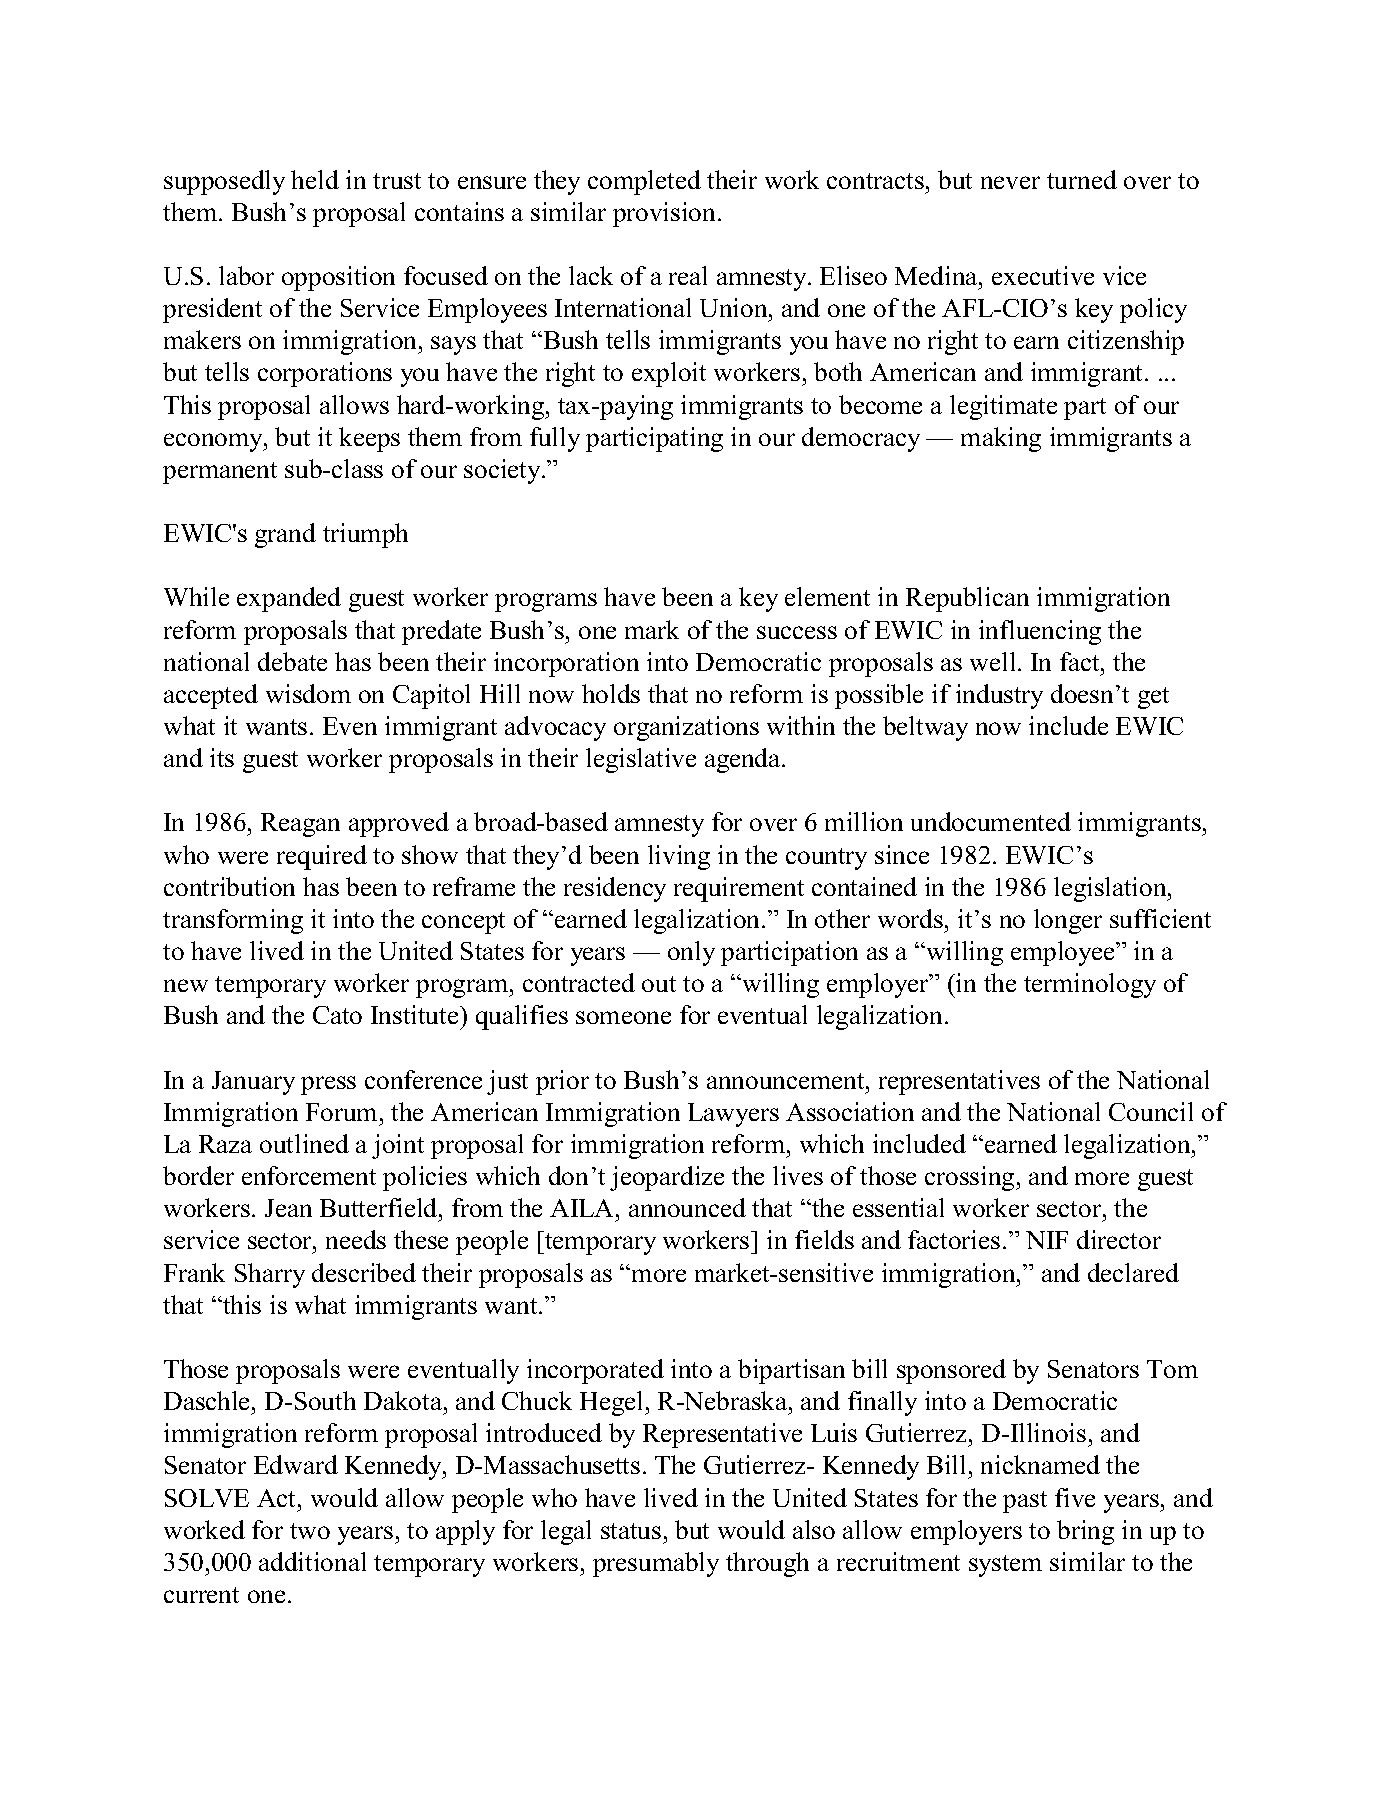 This page has width=1389, height=1798. What do you see at coordinates (1047, 1240) in the page?
I see `NIF` at bounding box center [1047, 1240].
